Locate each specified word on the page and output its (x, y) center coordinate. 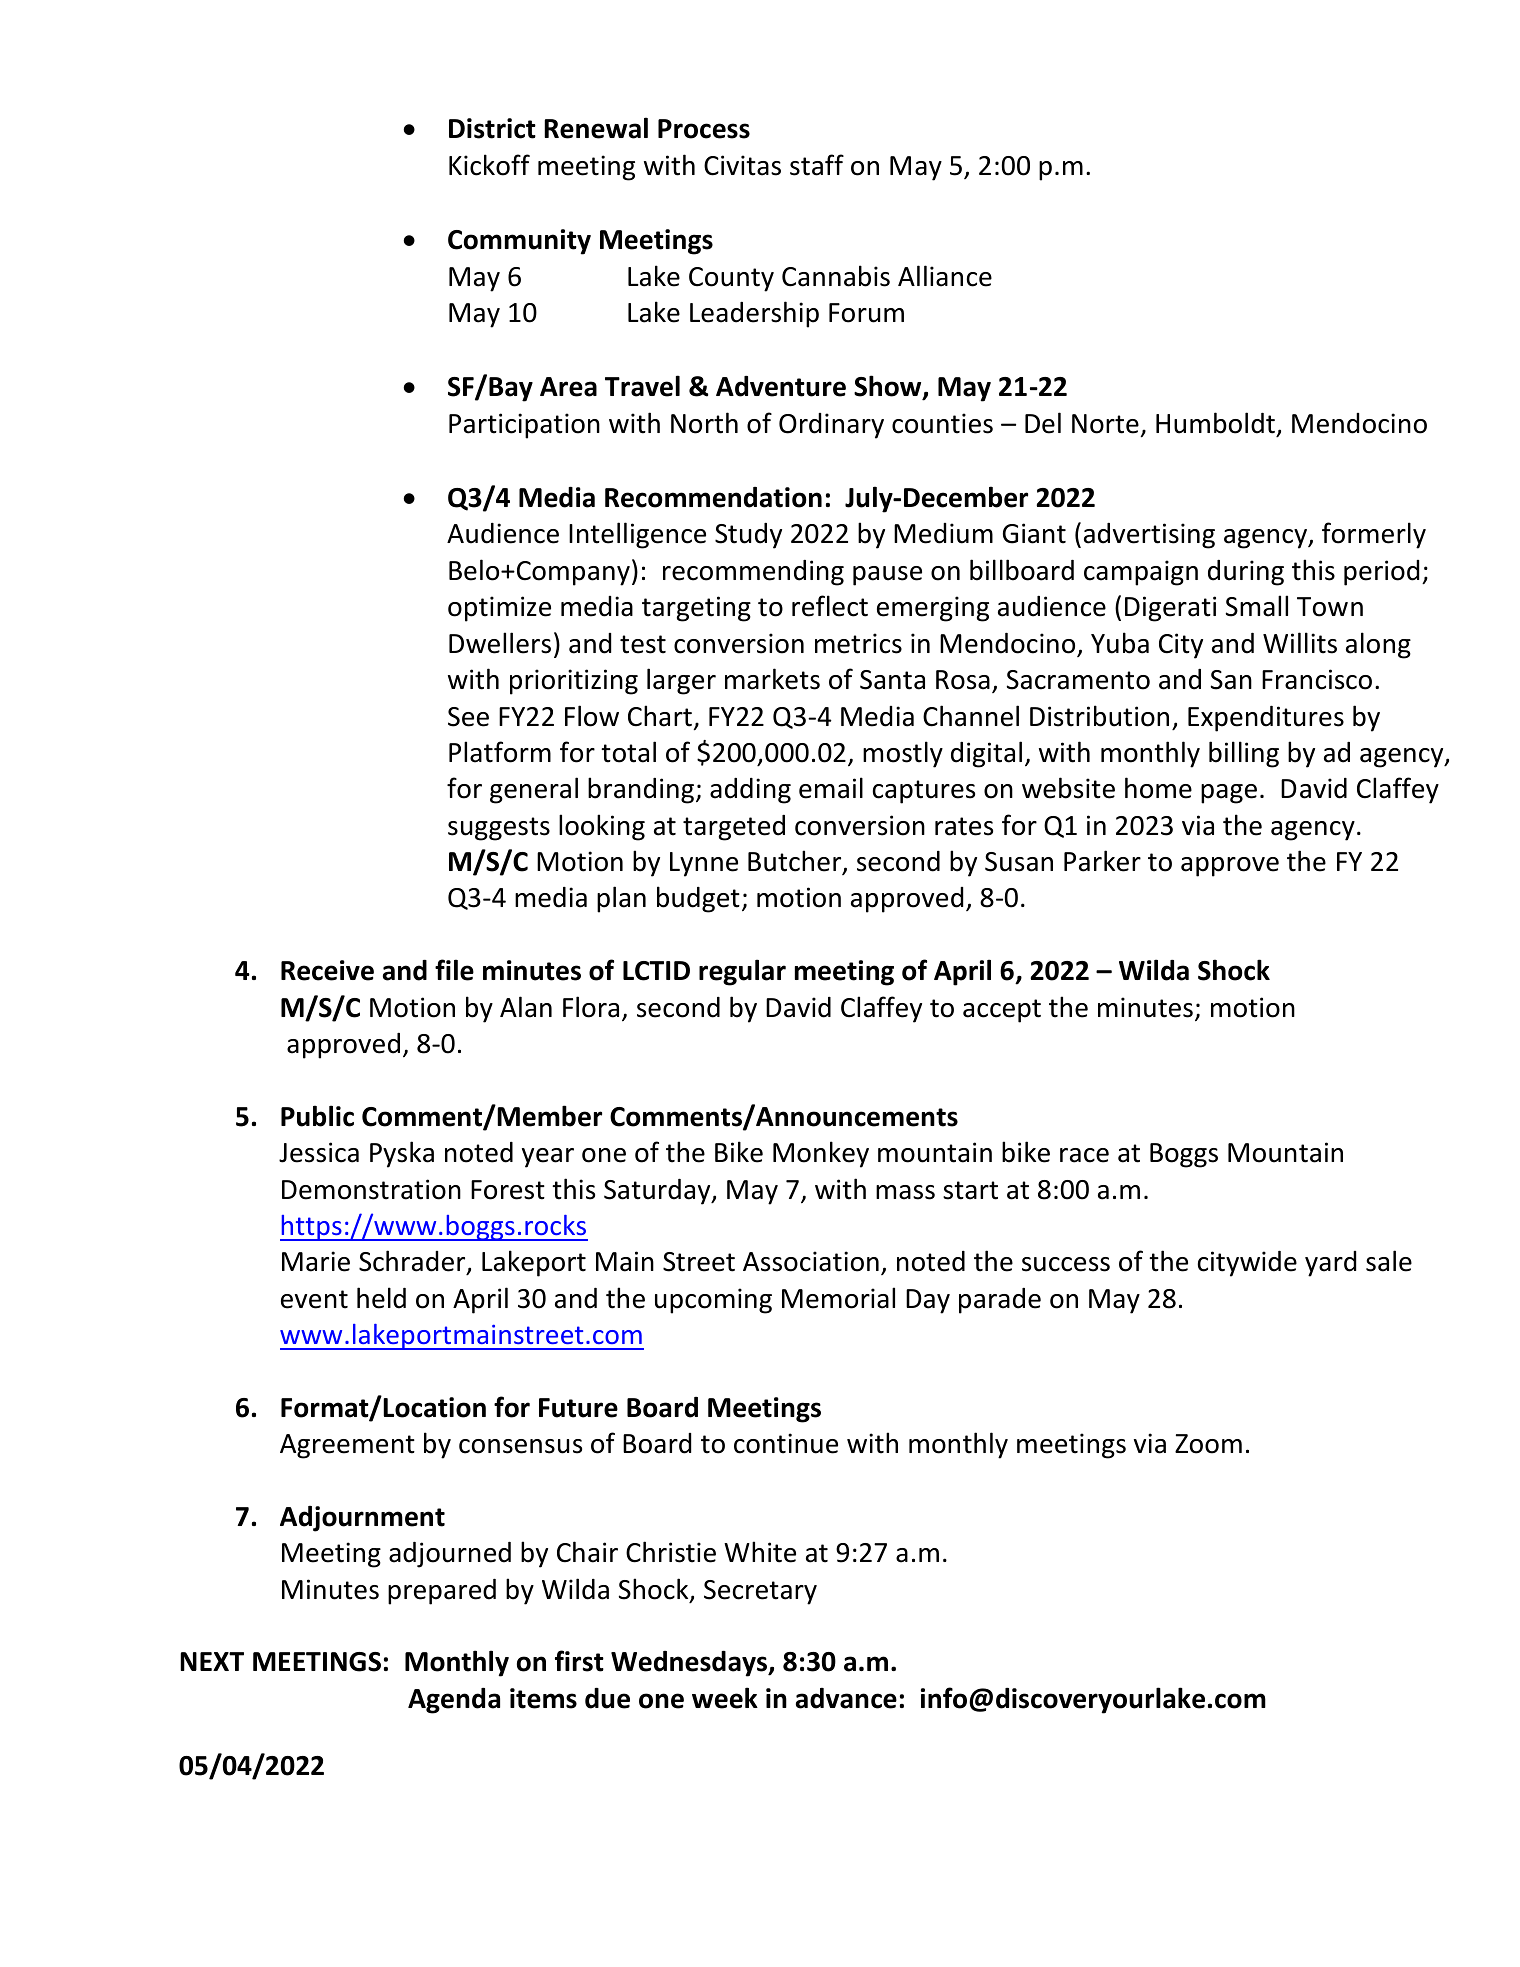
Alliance (945, 276)
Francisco (1317, 679)
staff (817, 165)
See (468, 717)
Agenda (454, 1701)
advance (846, 1698)
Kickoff (489, 165)
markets (772, 679)
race (1084, 1155)
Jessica (319, 1152)
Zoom (1208, 1444)
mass (905, 1192)
